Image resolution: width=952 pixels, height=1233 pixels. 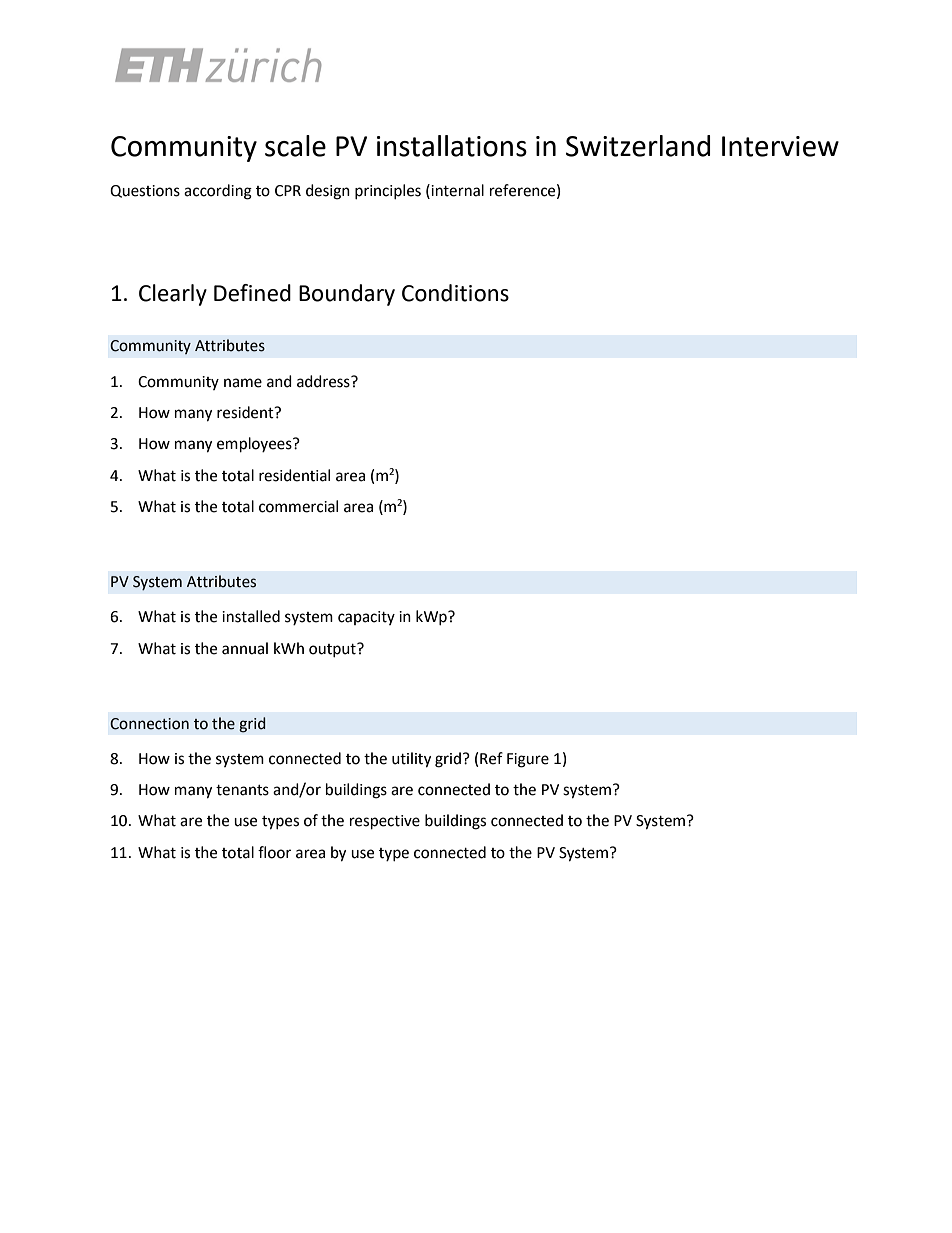 I want to click on capacity, so click(x=366, y=618).
